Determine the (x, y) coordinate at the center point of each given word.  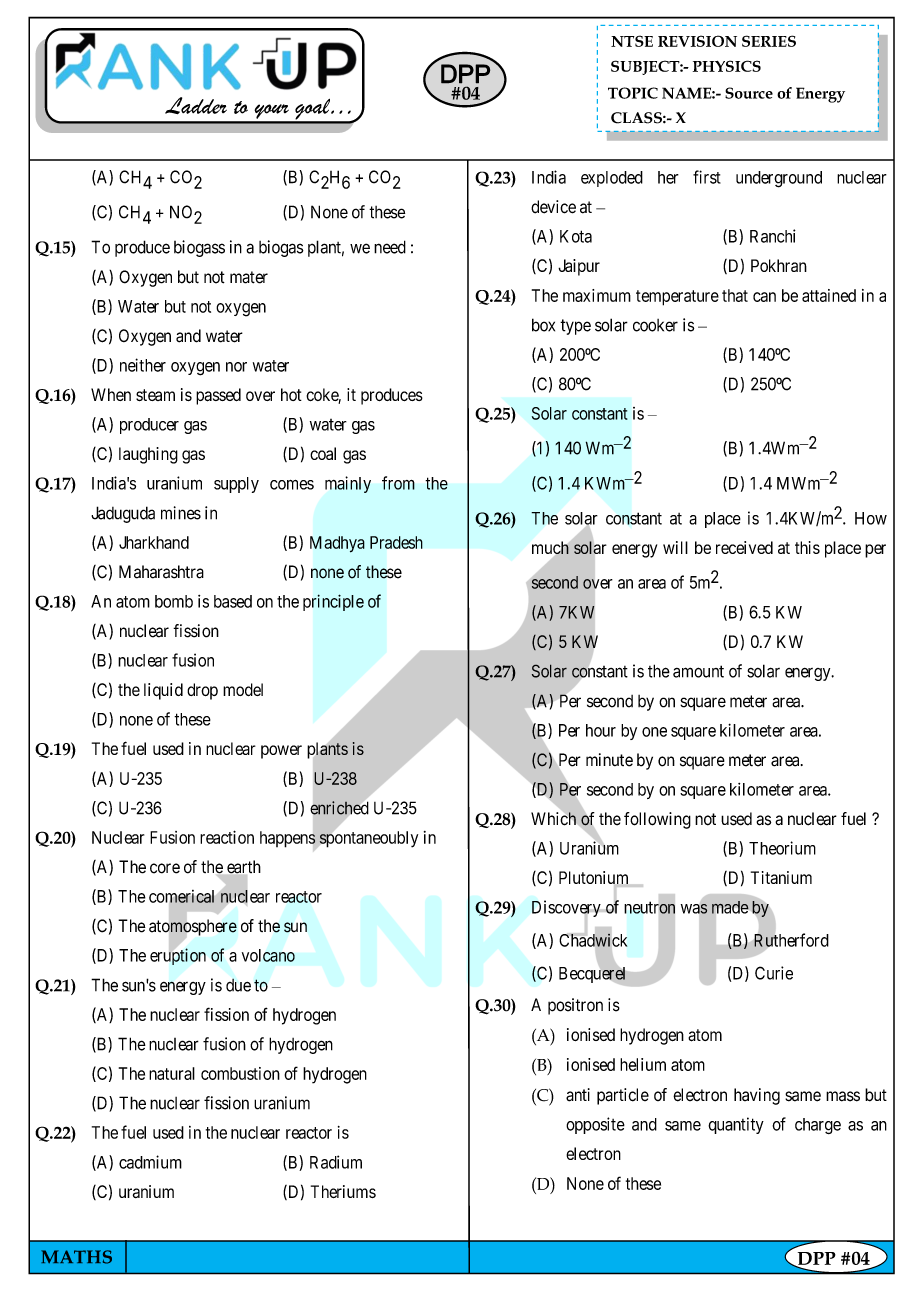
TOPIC (633, 93)
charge (818, 1126)
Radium (336, 1162)
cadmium (150, 1162)
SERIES (769, 41)
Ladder (196, 105)
